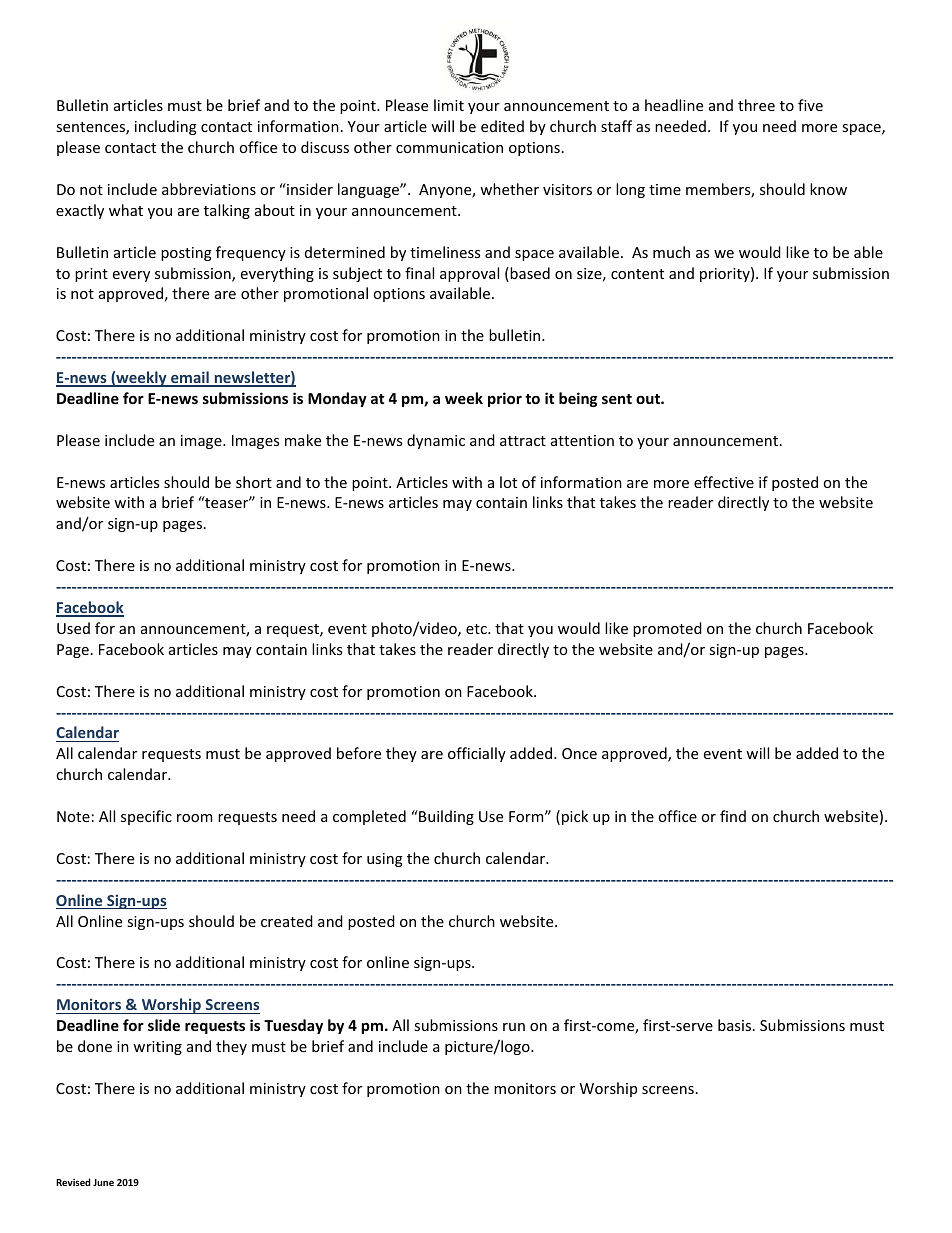  I want to click on effective, so click(724, 482).
